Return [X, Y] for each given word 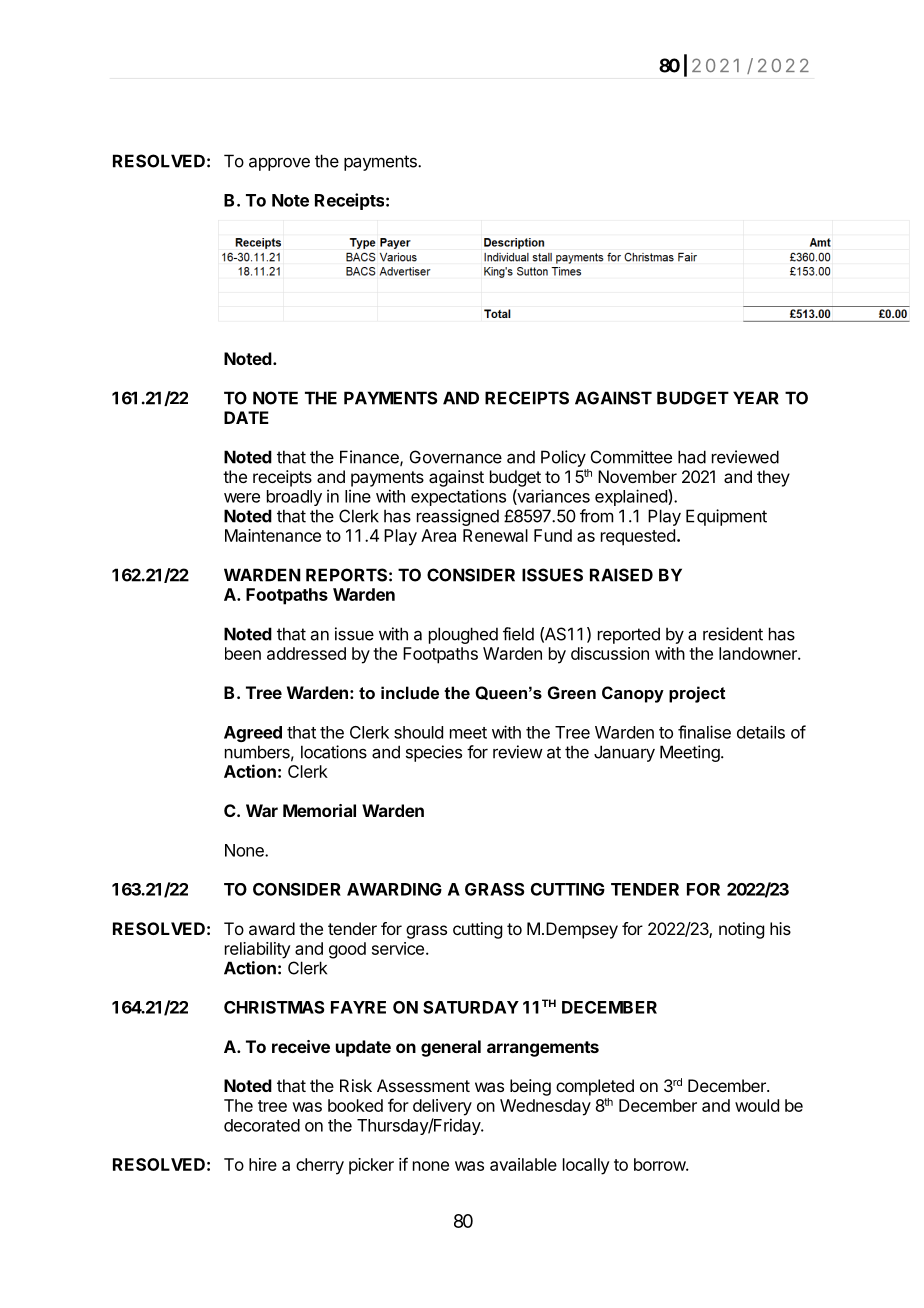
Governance [456, 457]
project [697, 694]
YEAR [756, 398]
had [692, 457]
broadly [294, 498]
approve [279, 164]
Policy [563, 458]
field [518, 634]
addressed [306, 653]
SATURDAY [471, 1007]
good [347, 950]
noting [741, 930]
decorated [262, 1125]
